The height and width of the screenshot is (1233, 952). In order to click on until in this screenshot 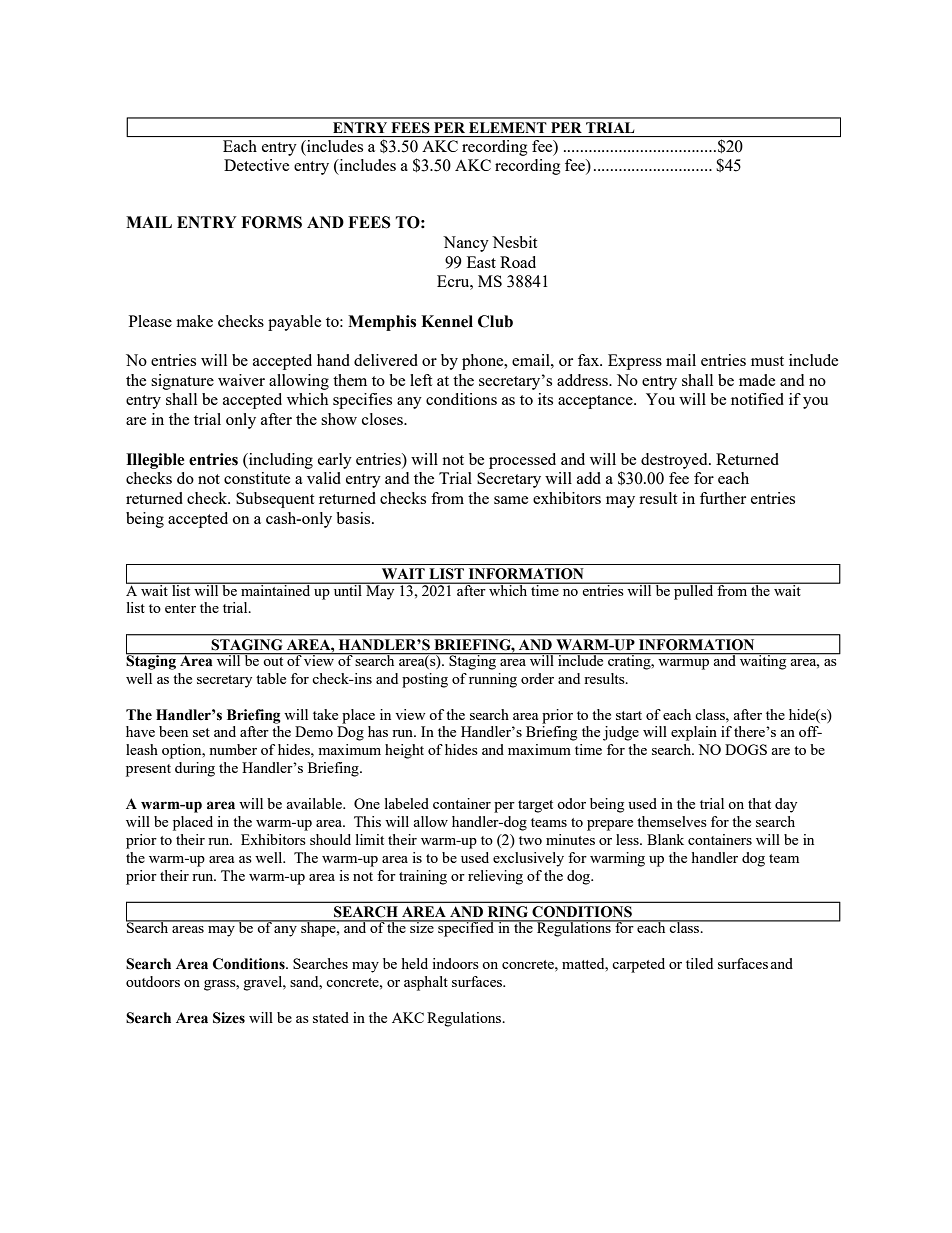, I will do `click(347, 589)`.
